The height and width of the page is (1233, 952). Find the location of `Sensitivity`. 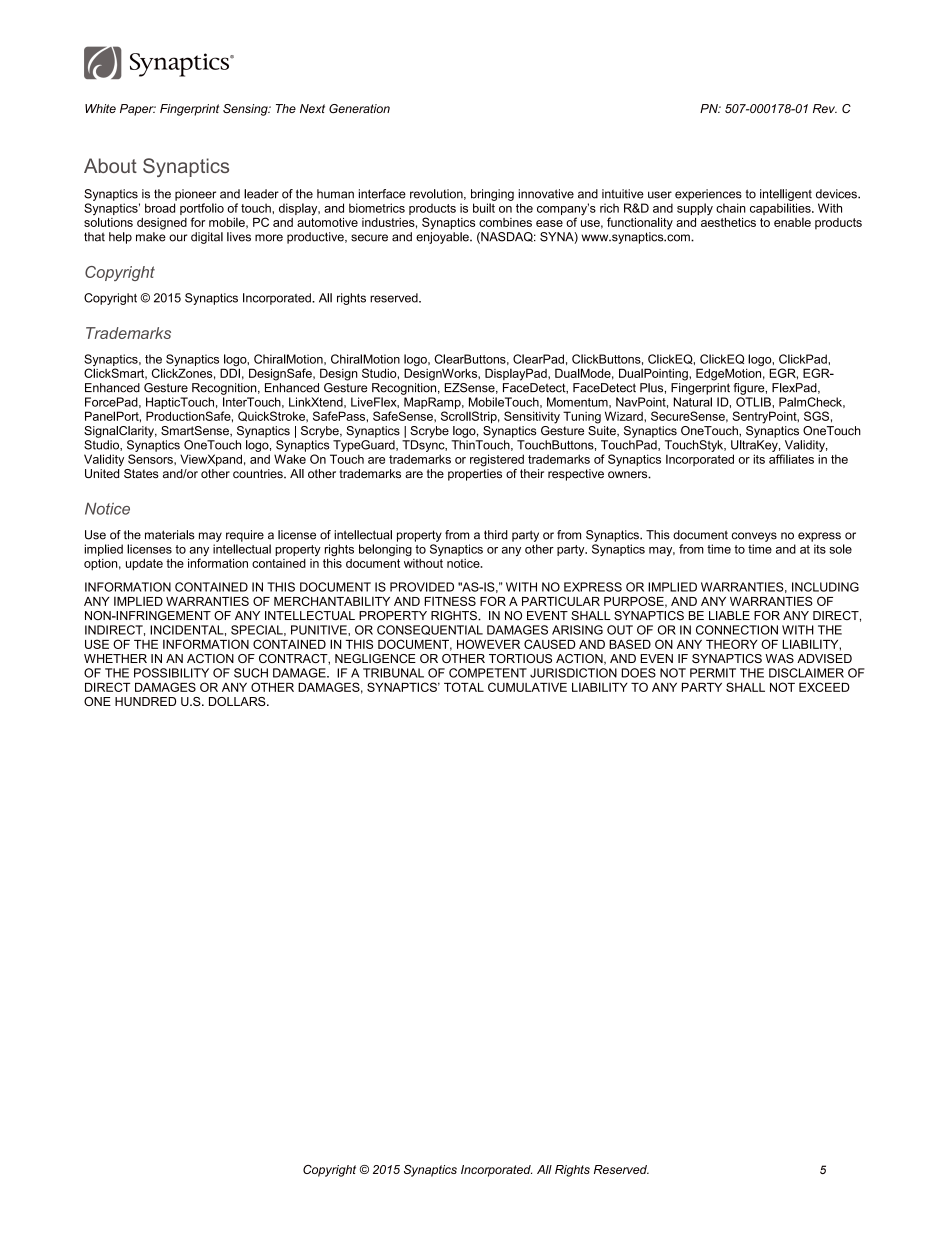

Sensitivity is located at coordinates (532, 417).
